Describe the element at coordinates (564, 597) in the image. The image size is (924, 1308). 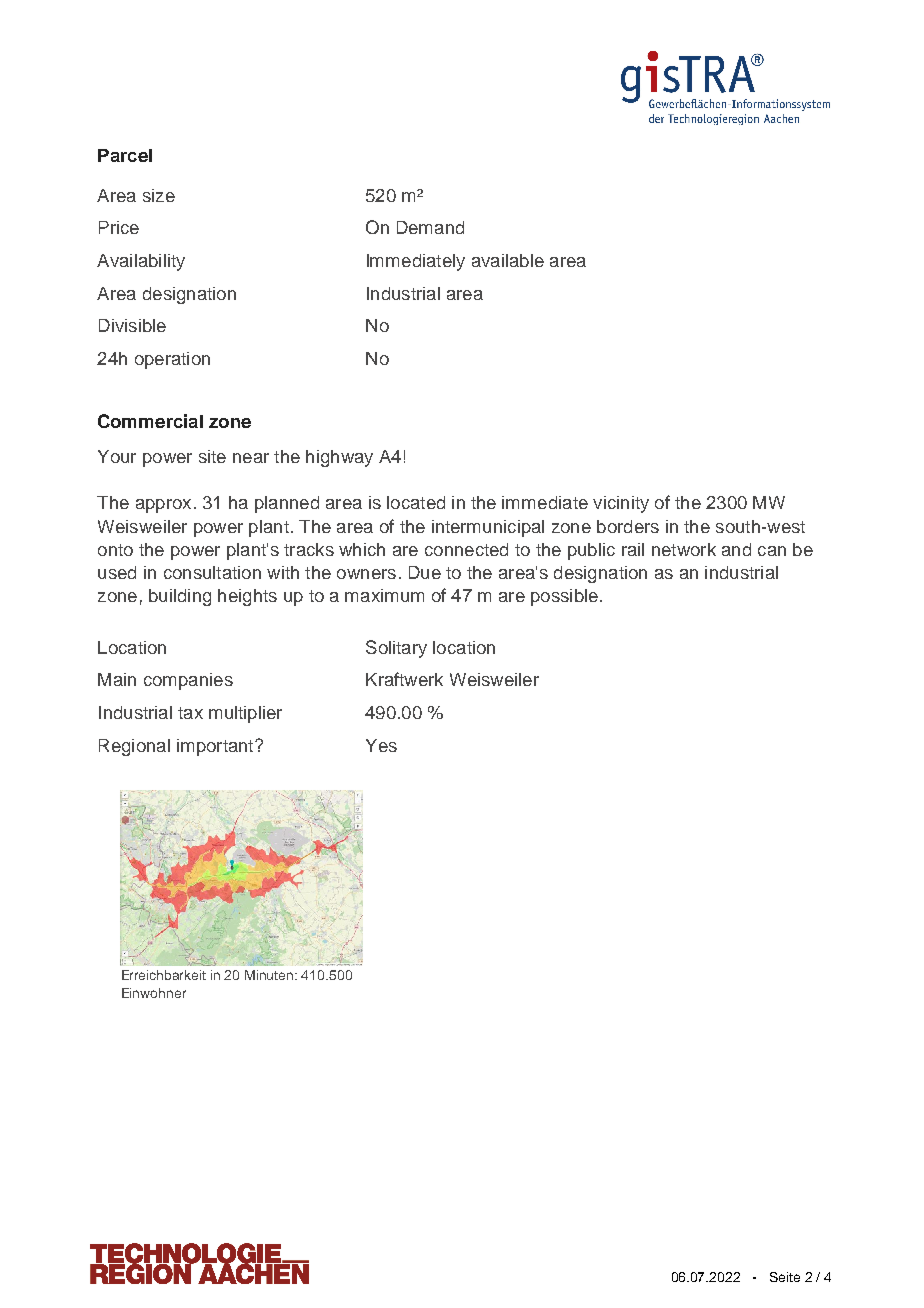
I see `possible` at that location.
